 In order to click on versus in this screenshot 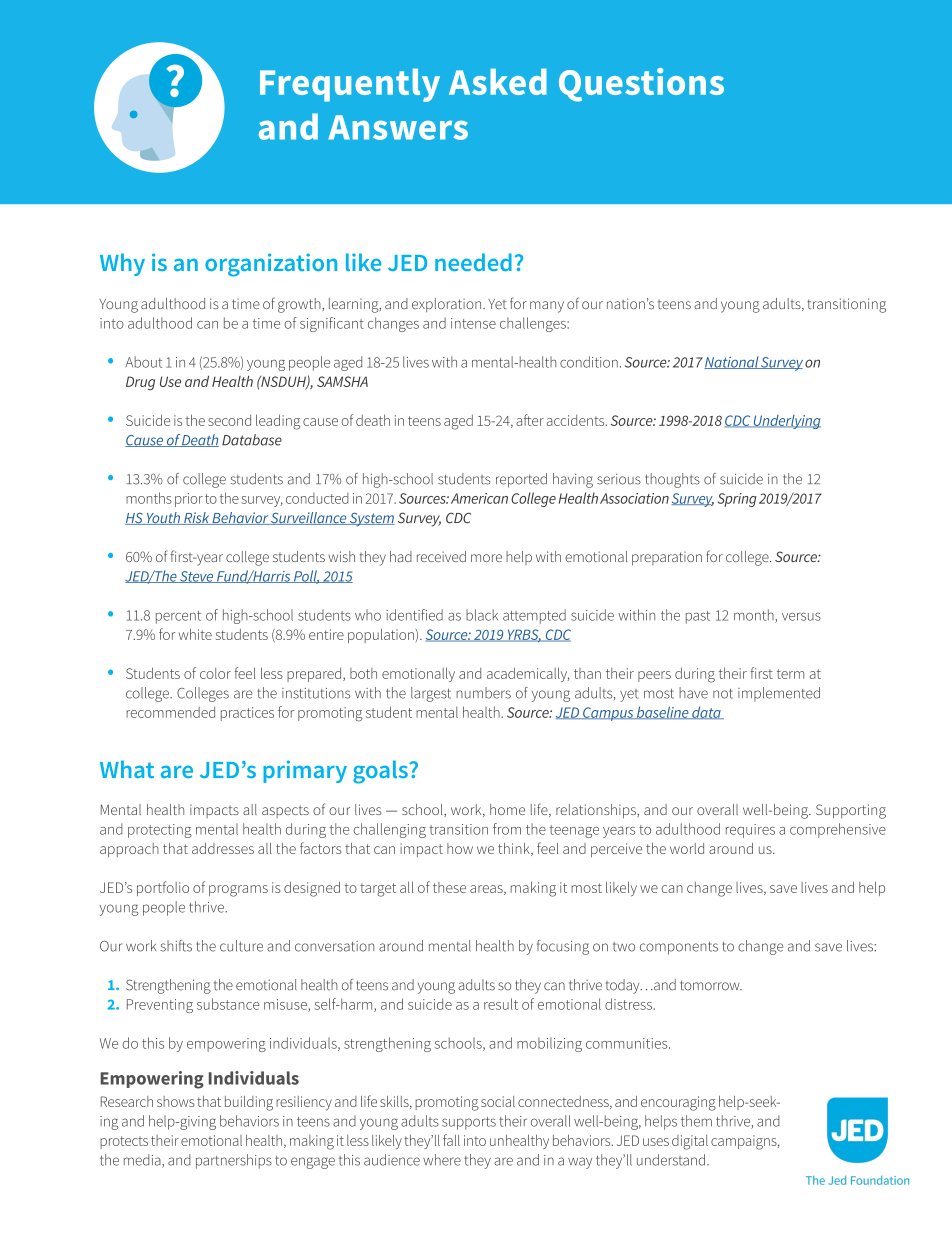, I will do `click(801, 616)`.
